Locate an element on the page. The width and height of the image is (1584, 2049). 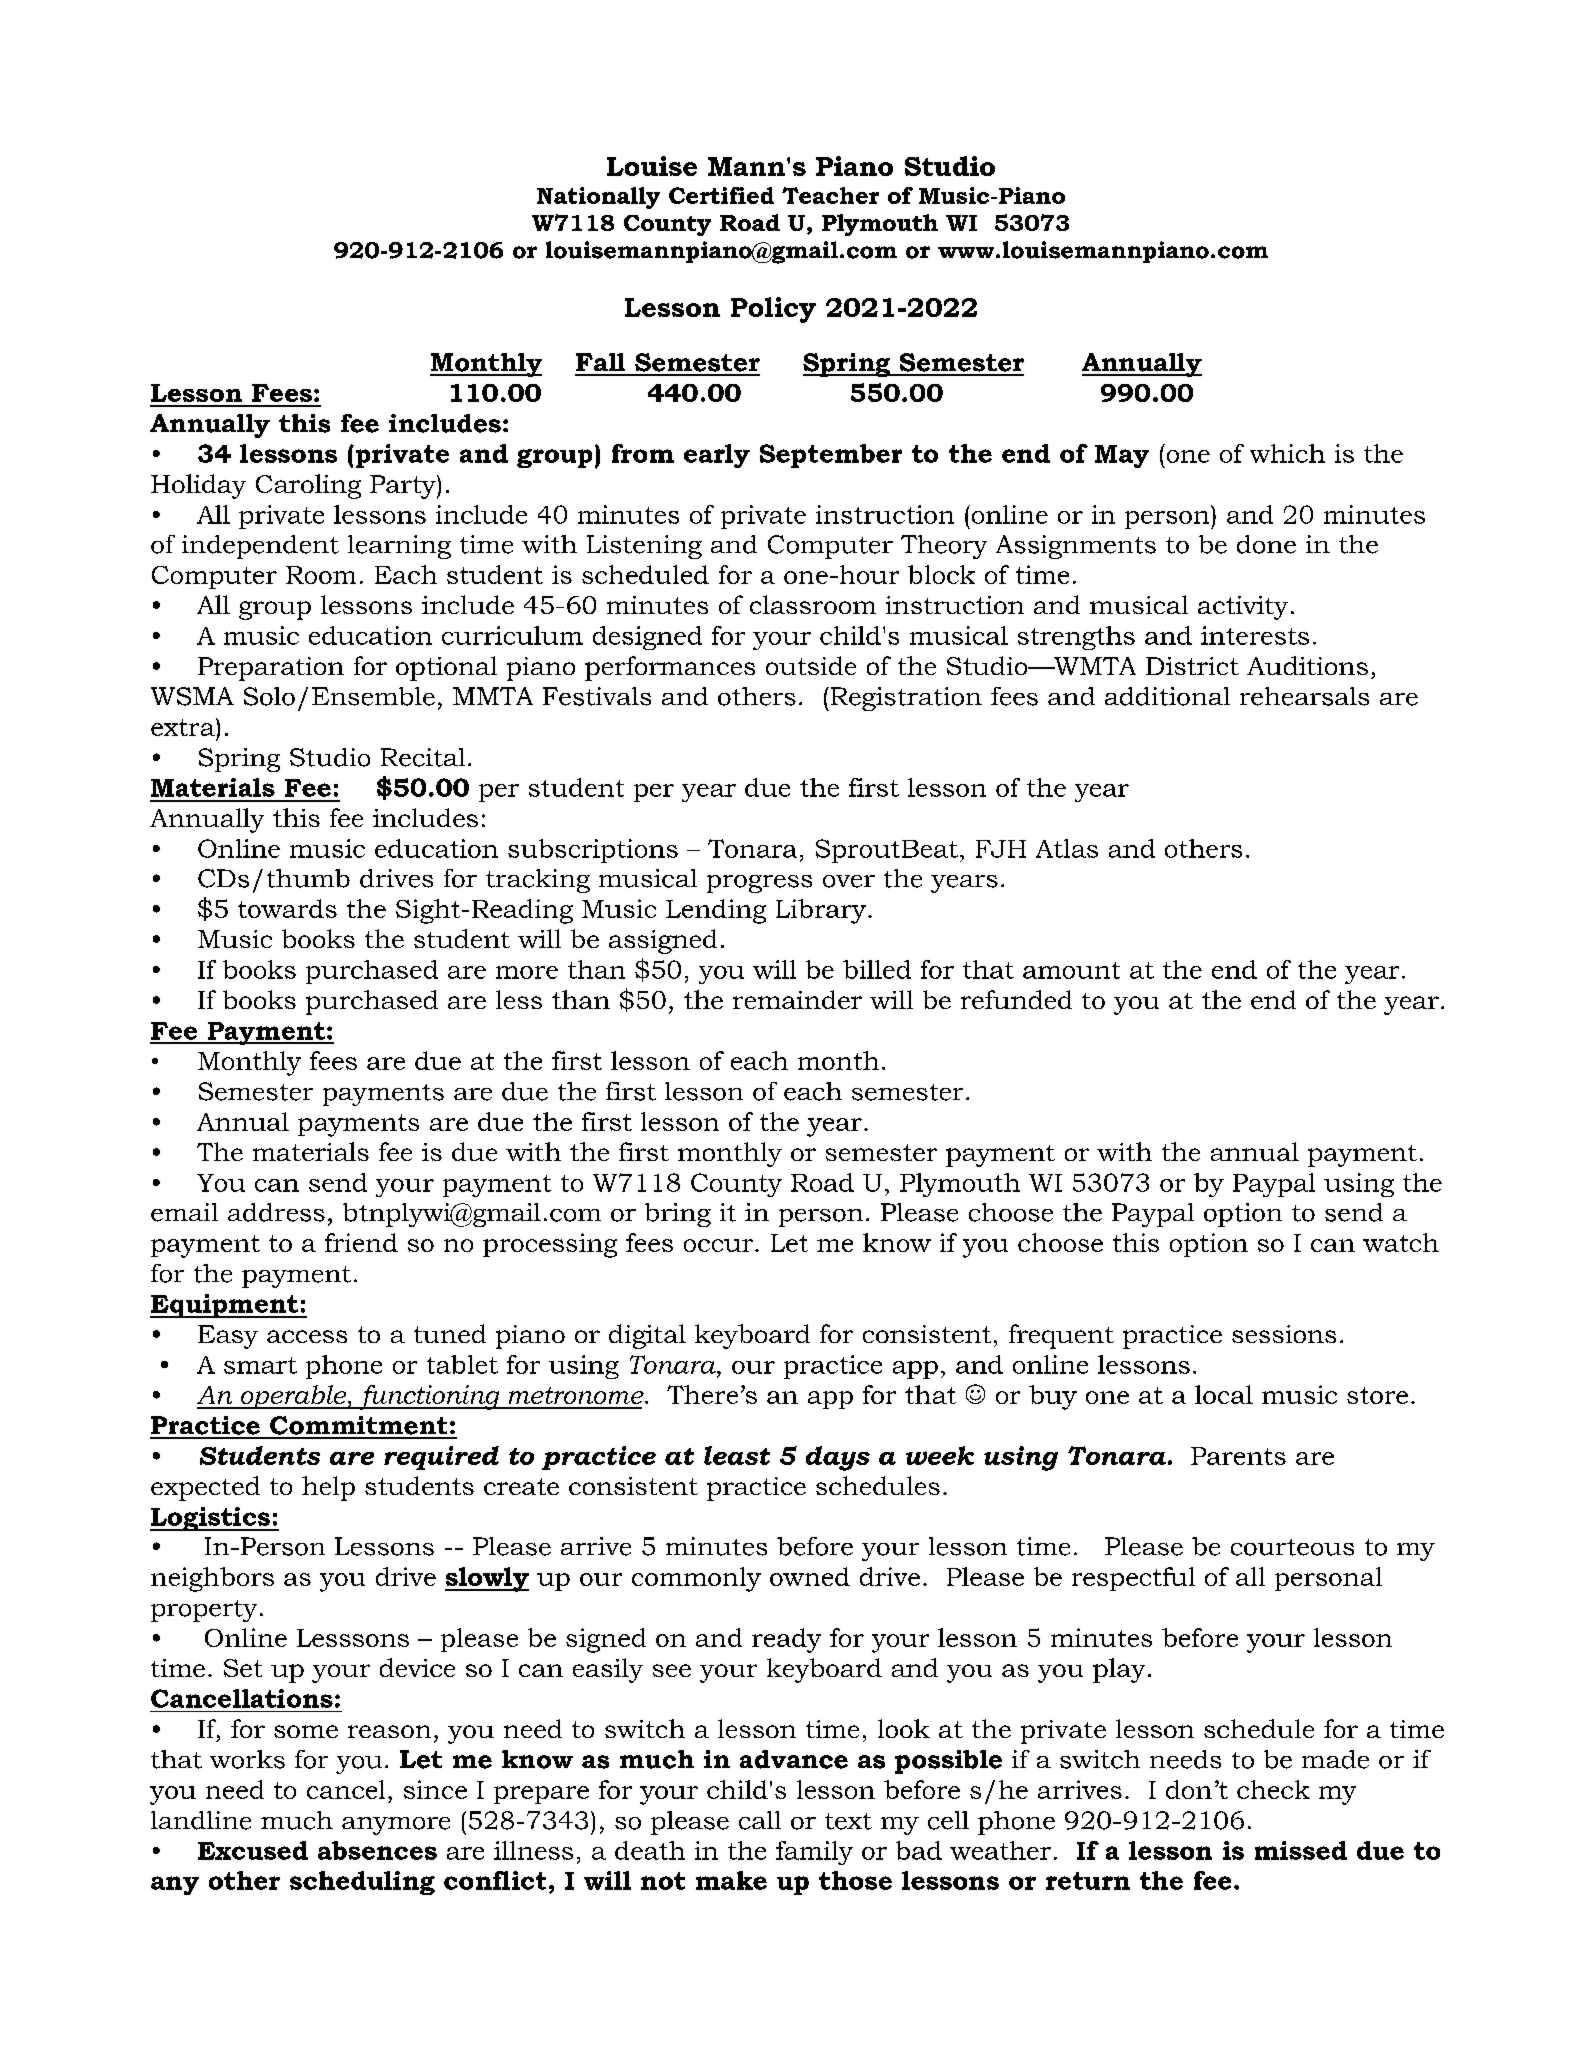
which is located at coordinates (1287, 453).
